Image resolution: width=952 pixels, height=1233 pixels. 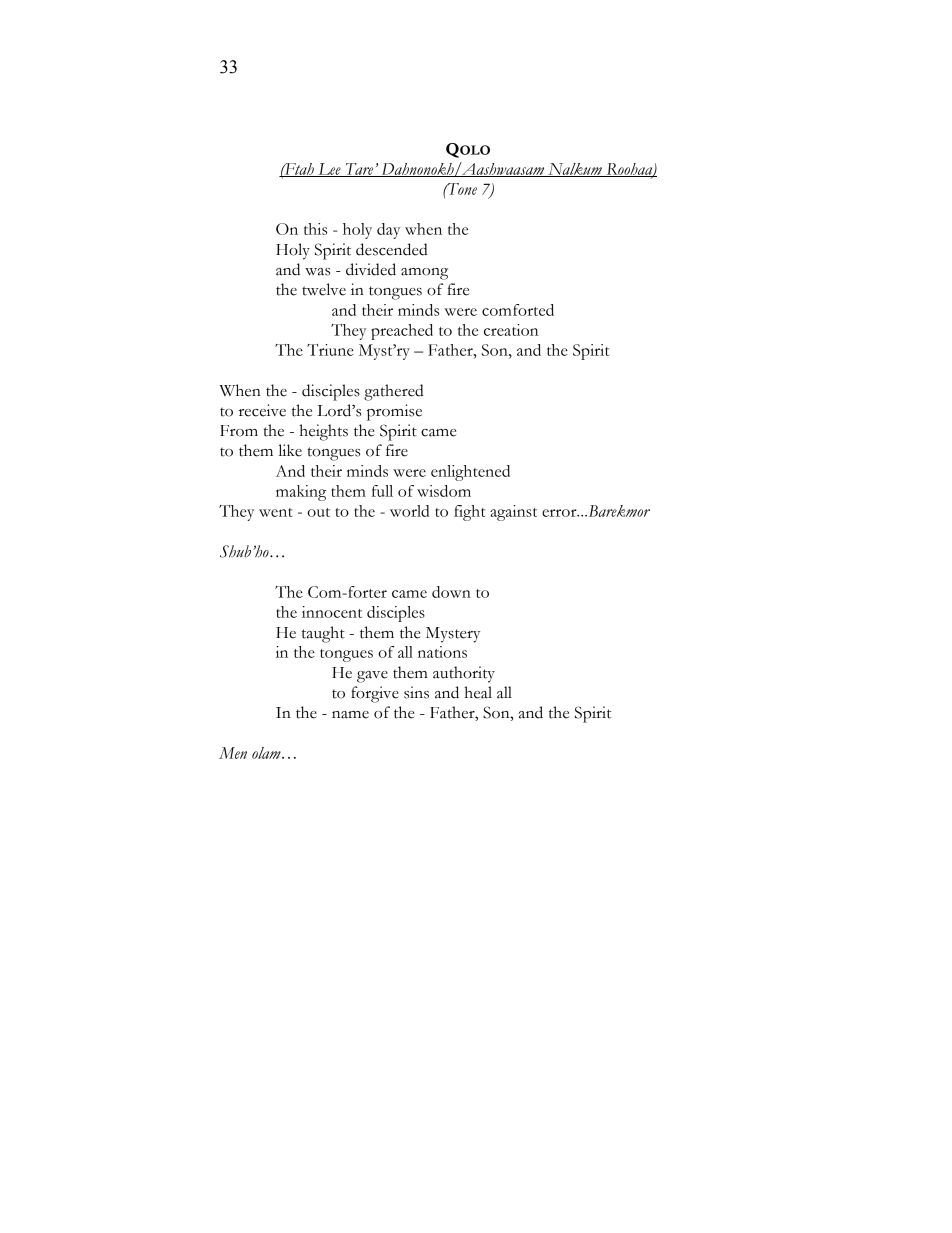 I want to click on name, so click(x=350, y=715).
